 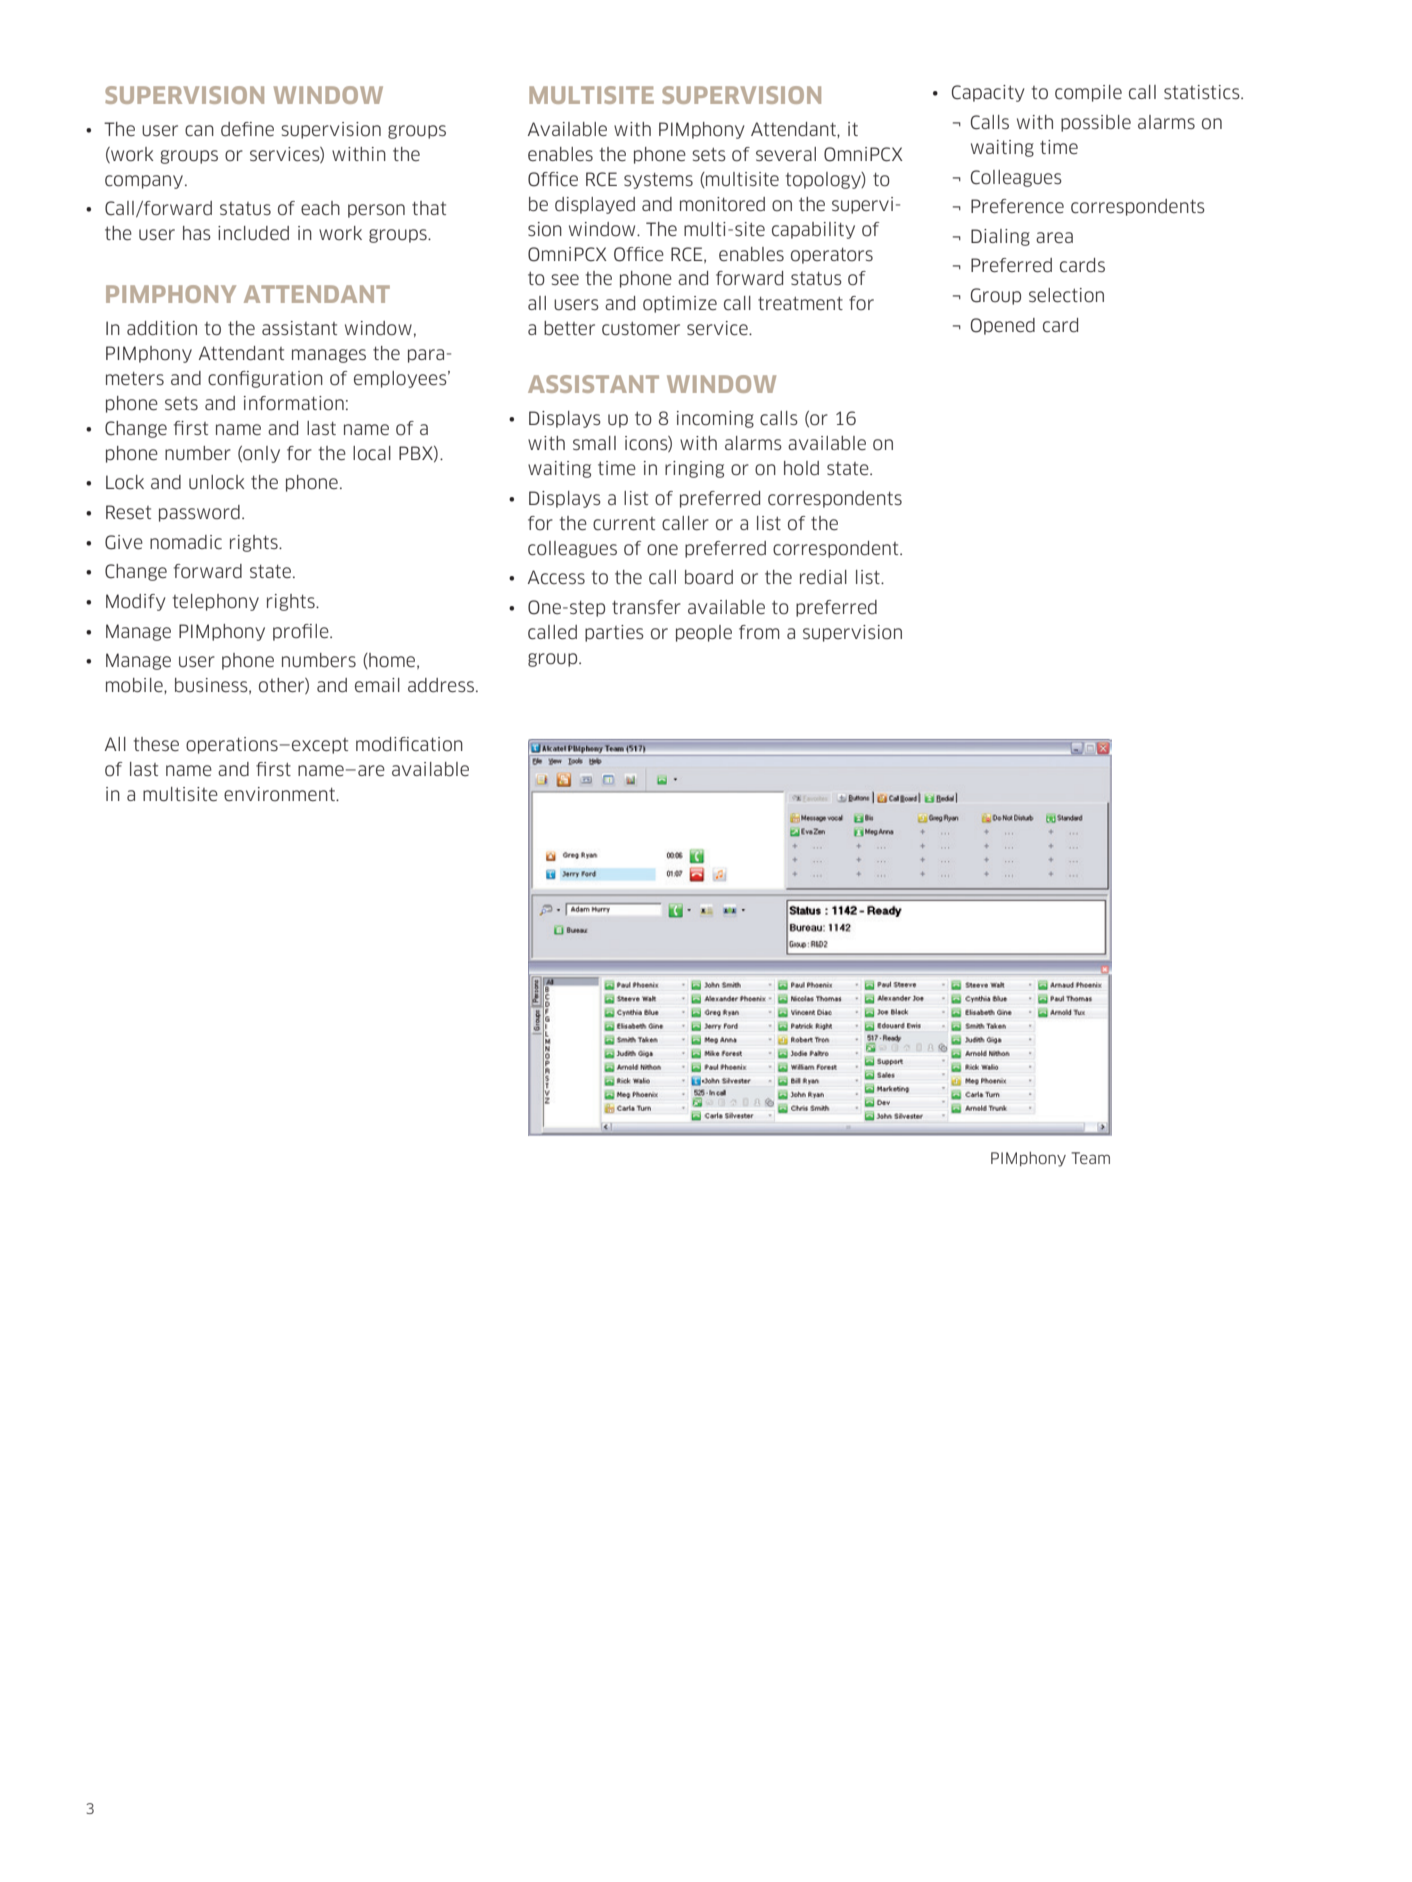 What do you see at coordinates (409, 744) in the screenshot?
I see `modification` at bounding box center [409, 744].
